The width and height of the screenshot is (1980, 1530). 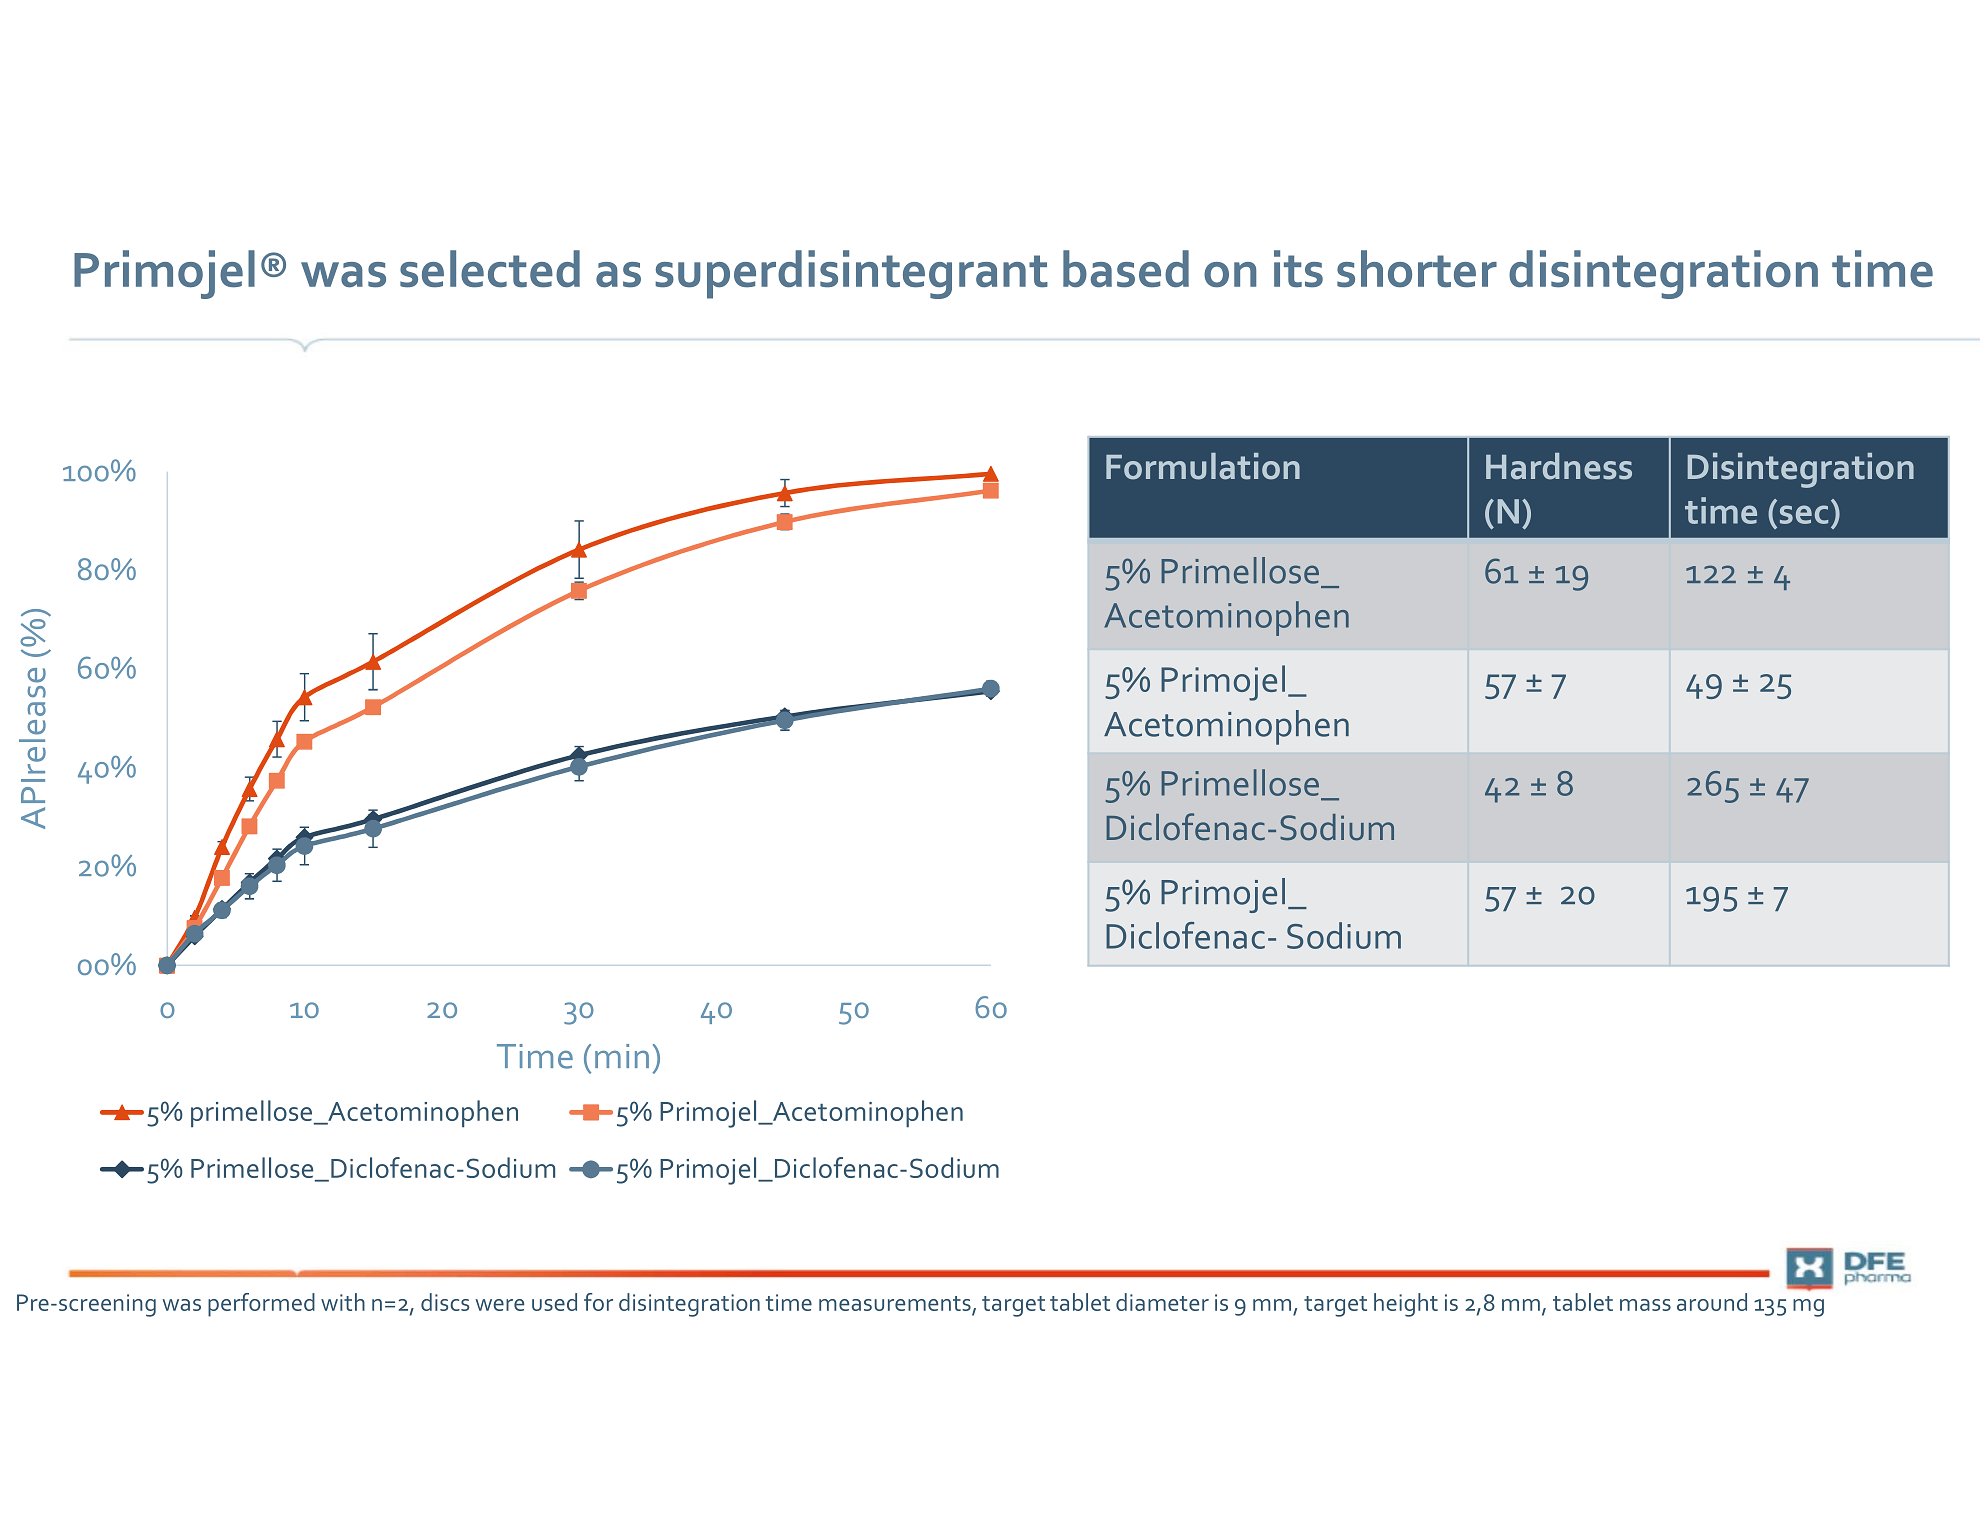 I want to click on shorter, so click(x=1417, y=269).
